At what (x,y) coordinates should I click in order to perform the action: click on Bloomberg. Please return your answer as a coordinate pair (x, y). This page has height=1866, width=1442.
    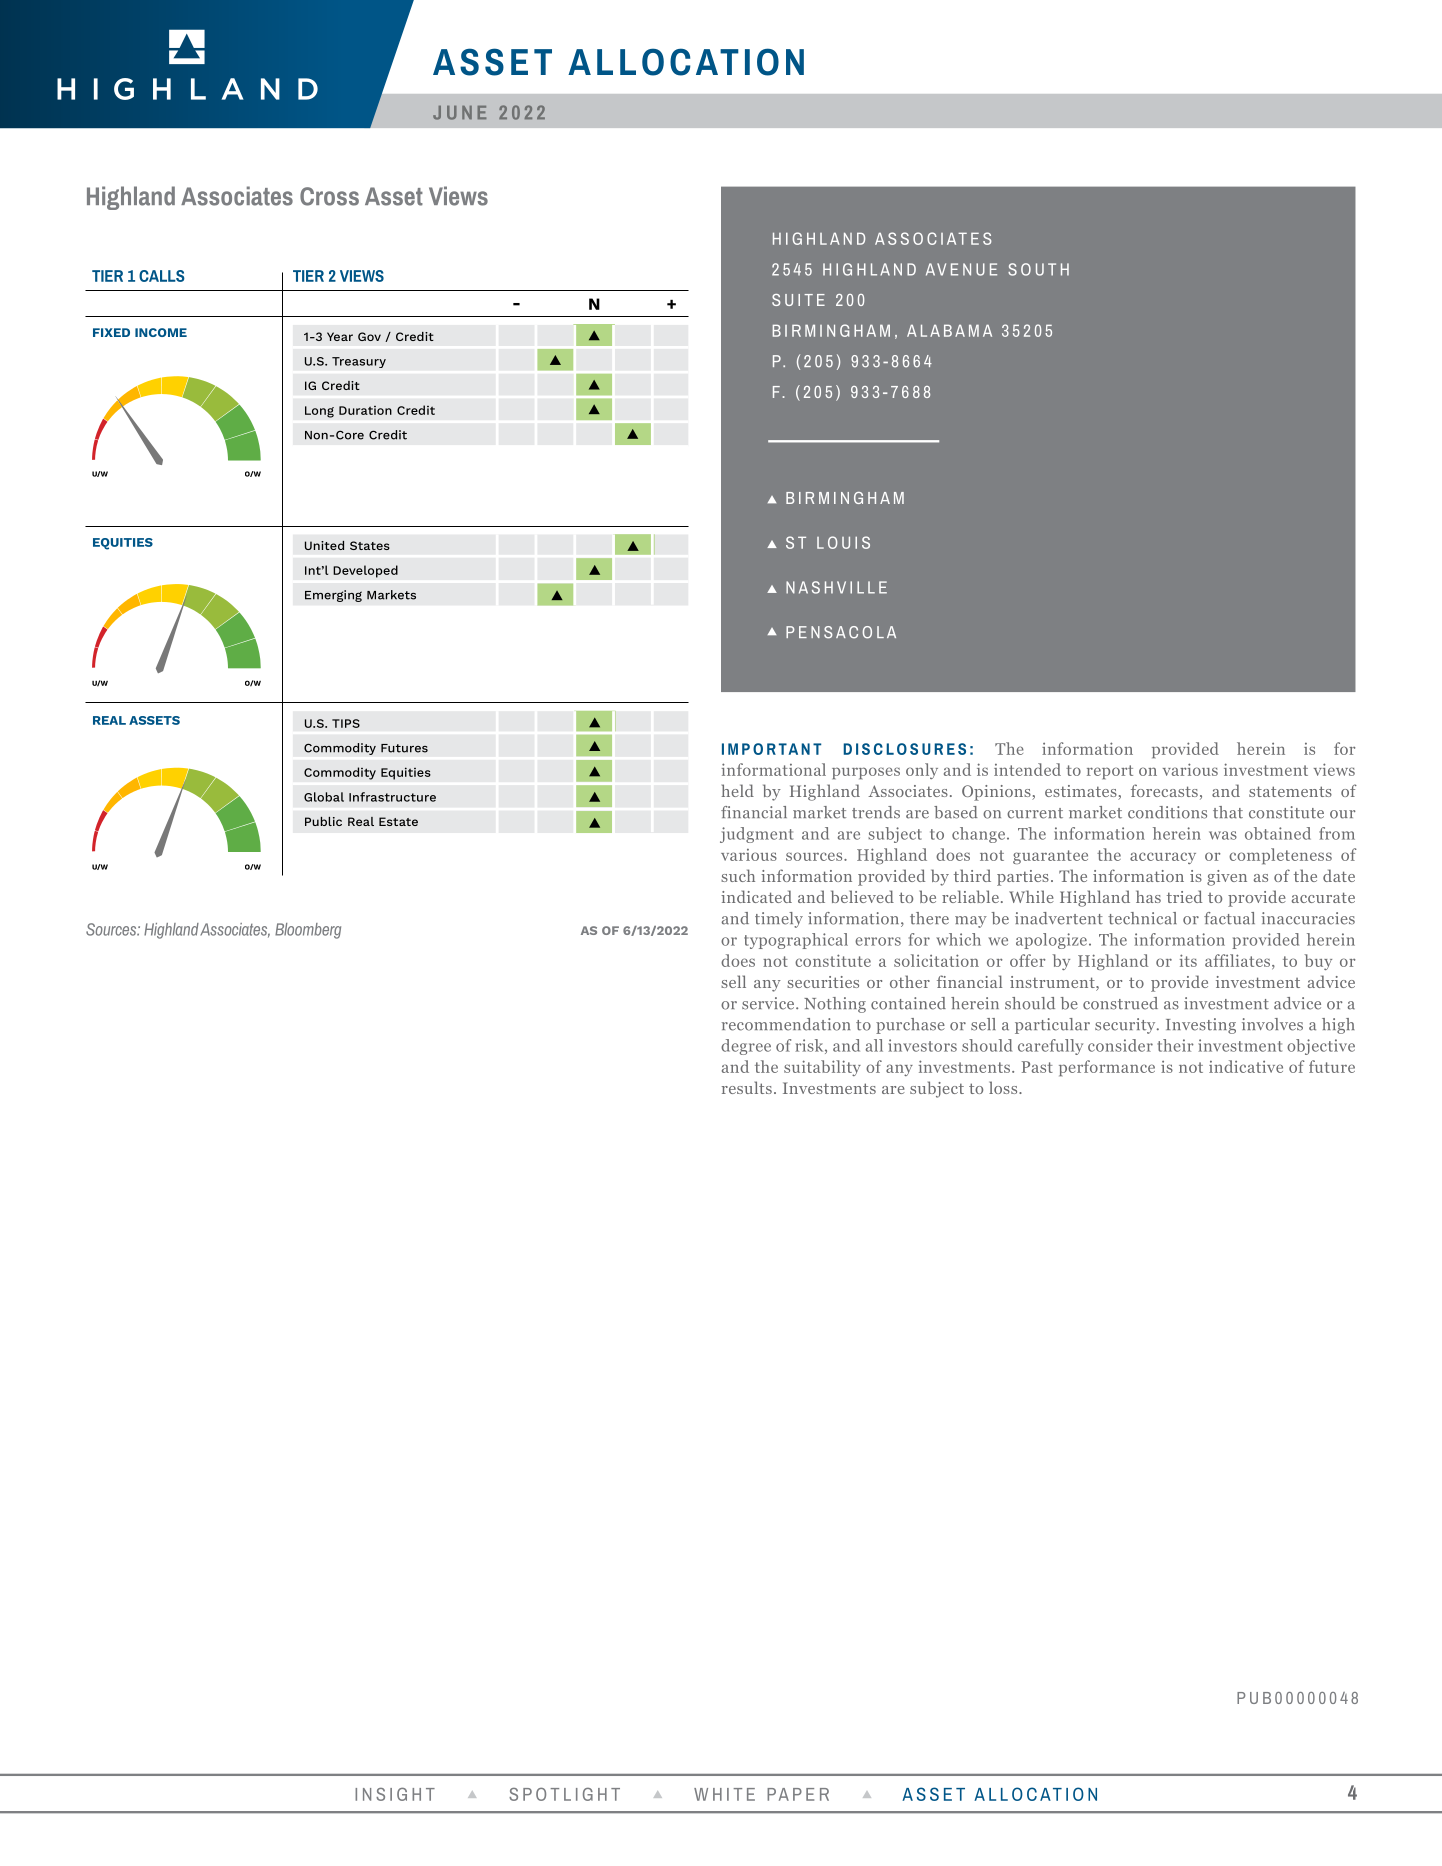
    Looking at the image, I should click on (308, 931).
